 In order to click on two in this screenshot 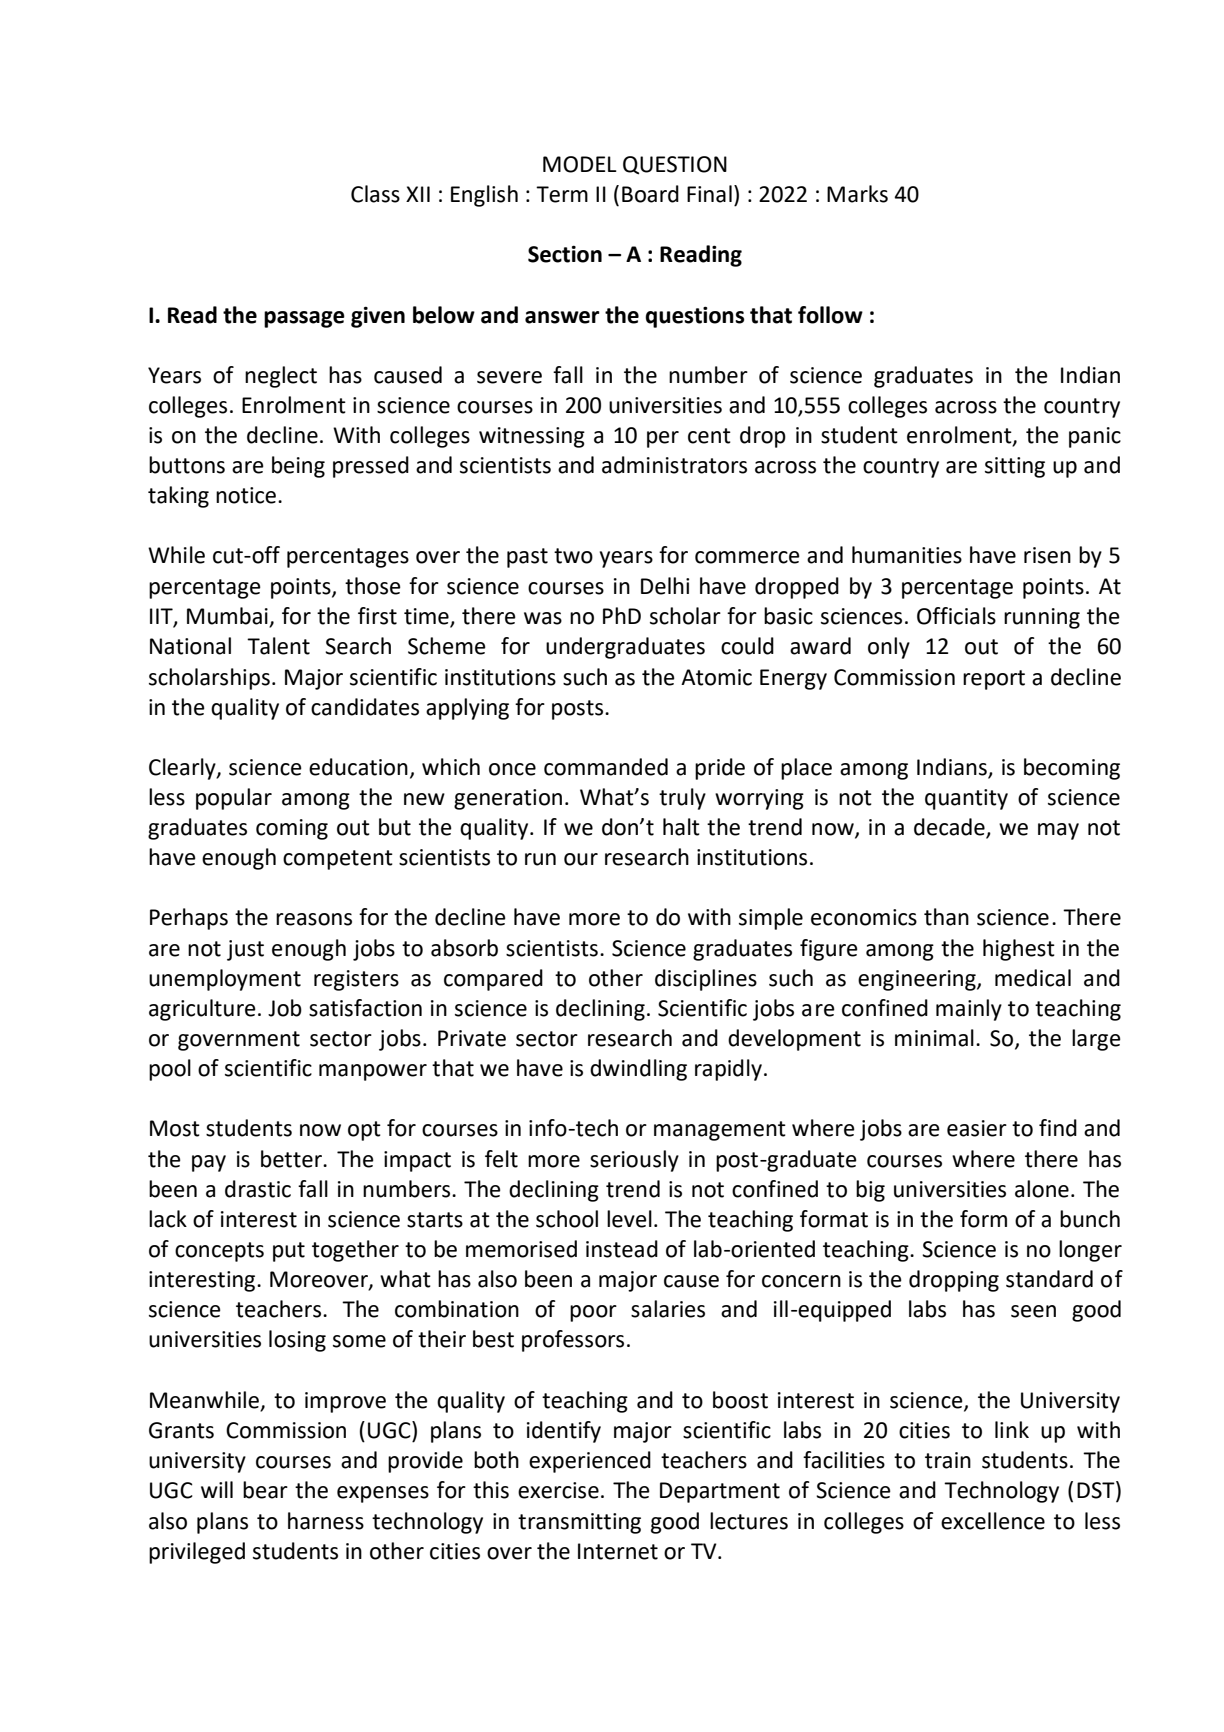, I will do `click(573, 556)`.
